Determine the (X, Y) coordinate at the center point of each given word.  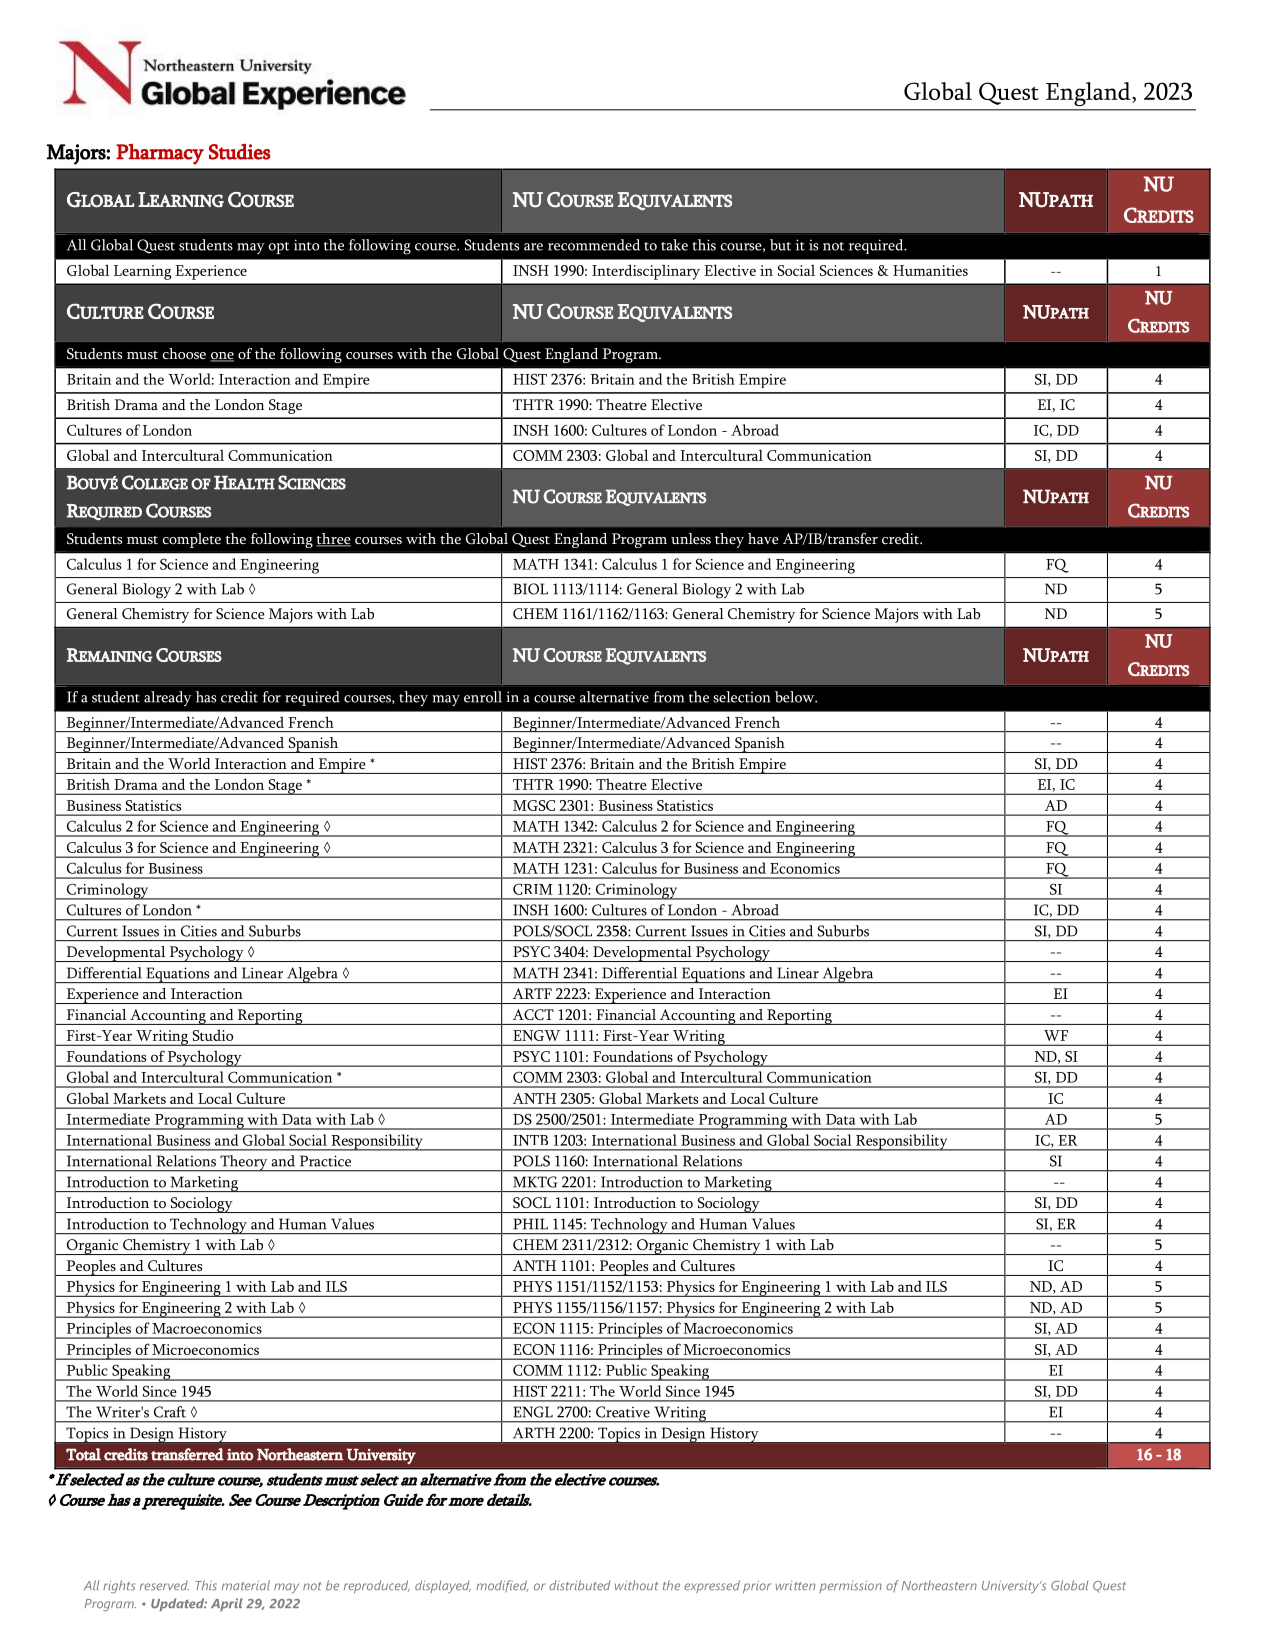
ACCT (533, 1014)
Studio (213, 1035)
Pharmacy (160, 154)
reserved (164, 1585)
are (533, 247)
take (674, 245)
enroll (483, 697)
